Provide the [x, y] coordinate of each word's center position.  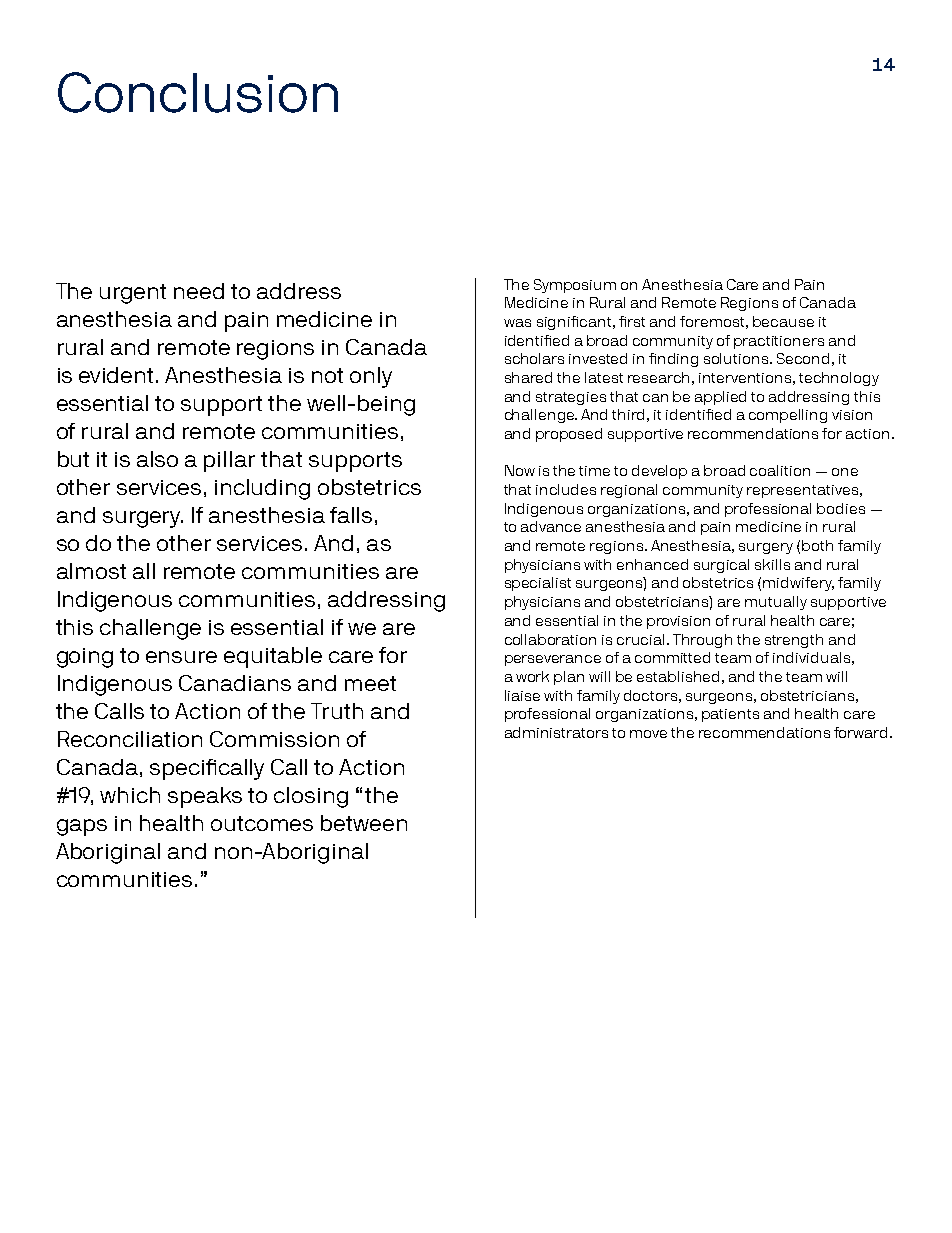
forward [860, 732]
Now [520, 470]
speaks [205, 797]
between [364, 823]
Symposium [575, 286]
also [157, 459]
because [783, 321]
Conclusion [198, 92]
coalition [780, 470]
